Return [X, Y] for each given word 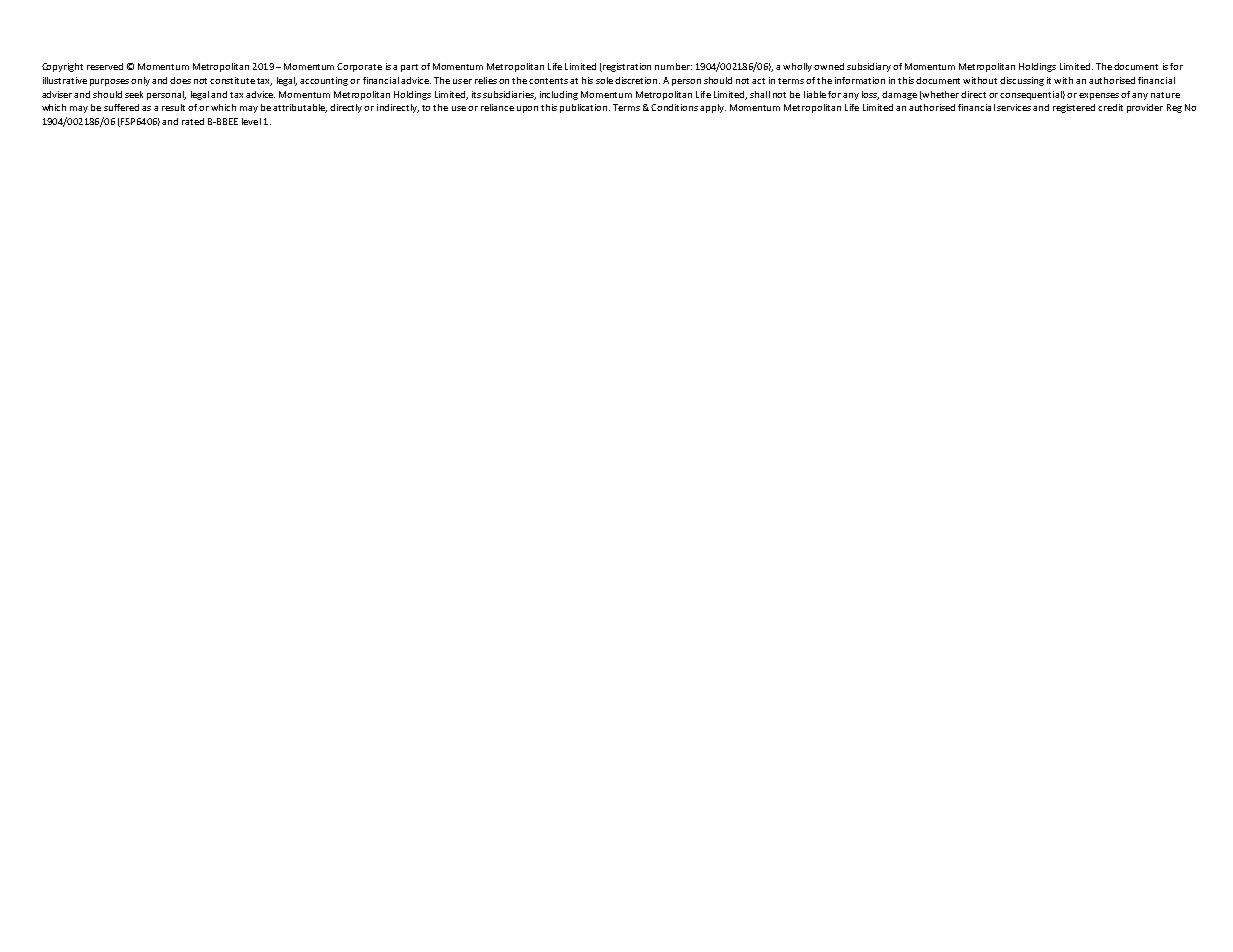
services [1014, 107]
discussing [1022, 81]
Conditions [674, 107]
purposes [109, 82]
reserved [105, 66]
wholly [797, 67]
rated [193, 121]
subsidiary [869, 67]
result [173, 107]
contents [548, 81]
